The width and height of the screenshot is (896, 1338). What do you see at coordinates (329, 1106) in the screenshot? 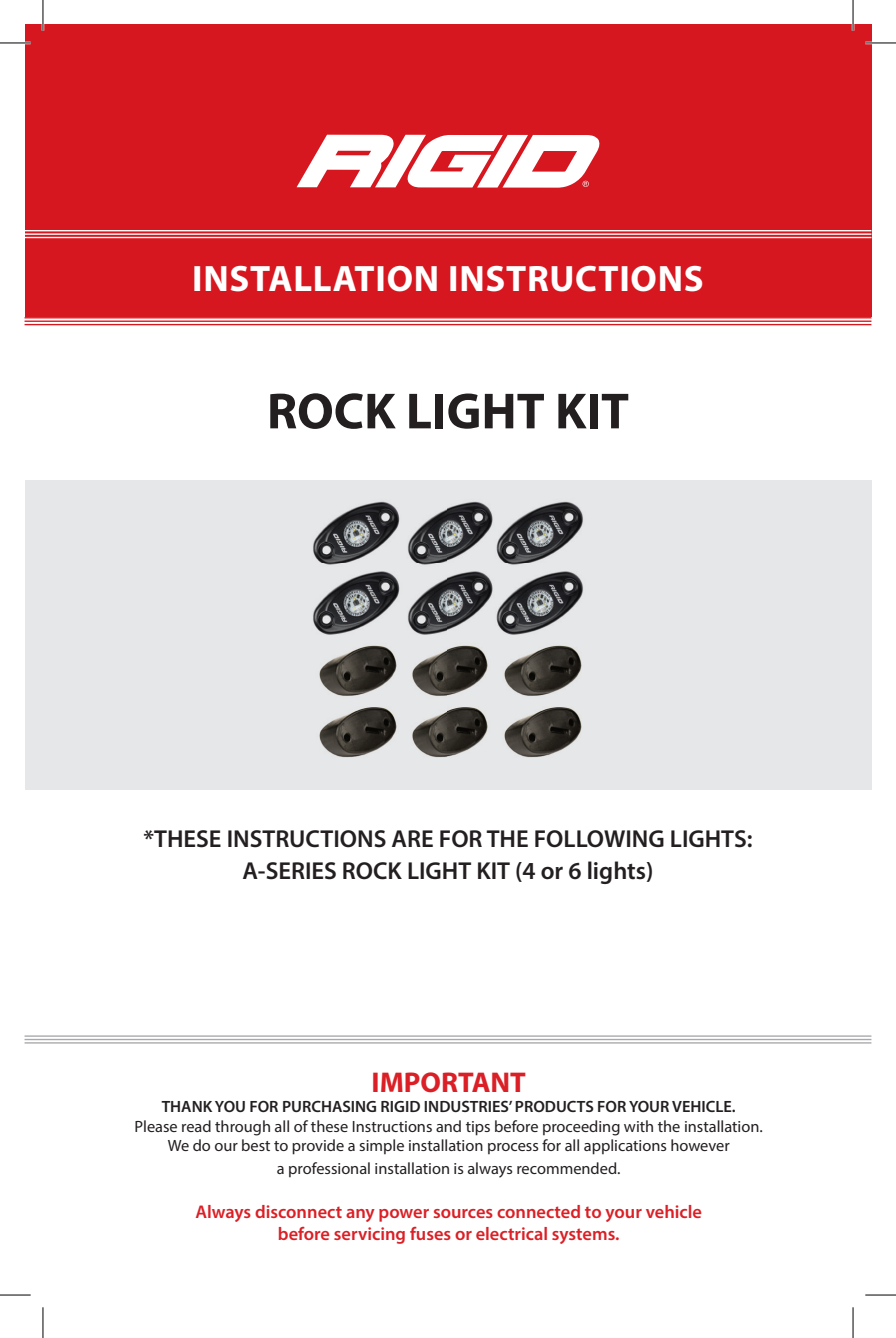
I see `PURCHASING` at bounding box center [329, 1106].
